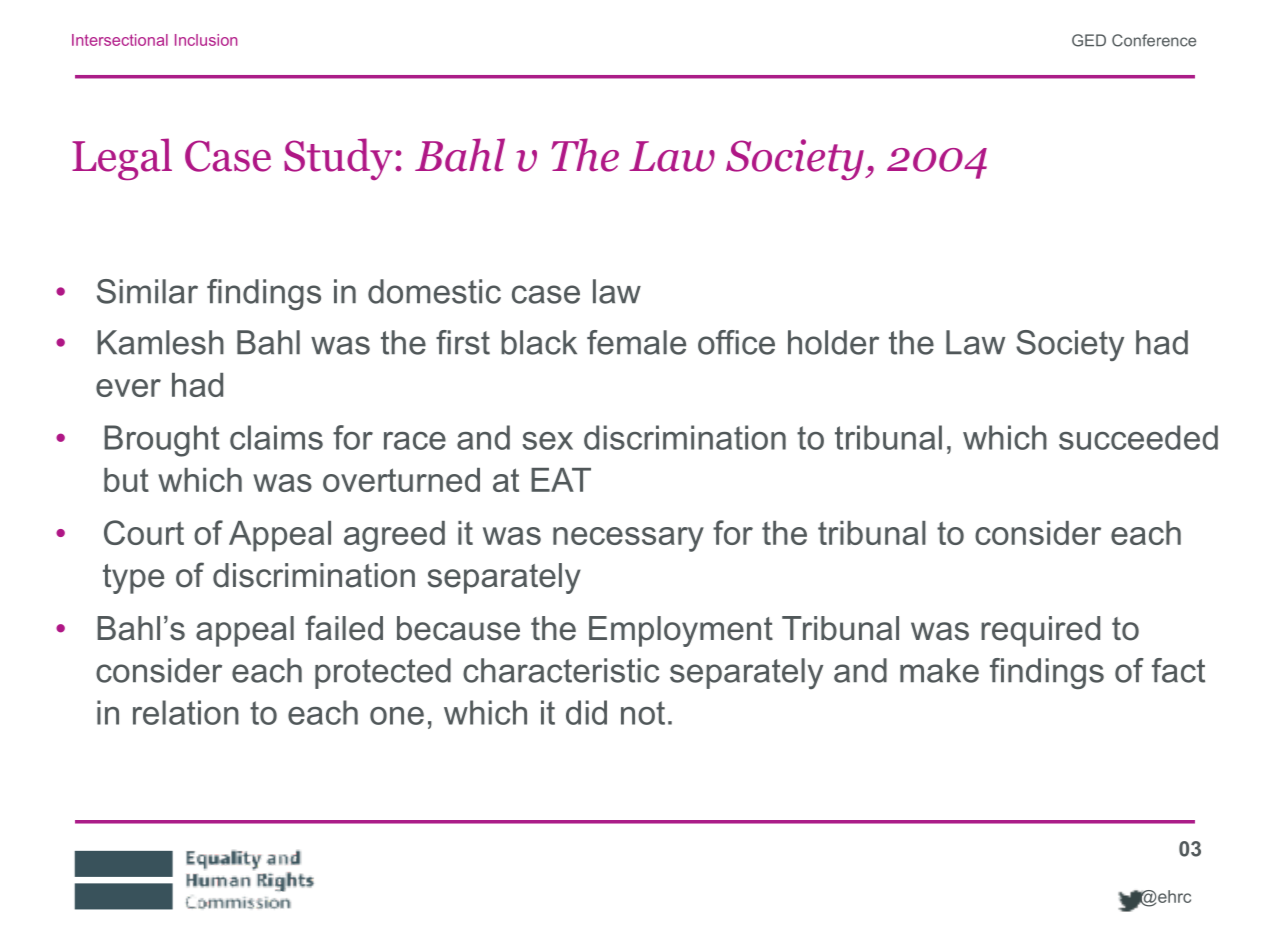  What do you see at coordinates (636, 342) in the screenshot?
I see `female` at bounding box center [636, 342].
